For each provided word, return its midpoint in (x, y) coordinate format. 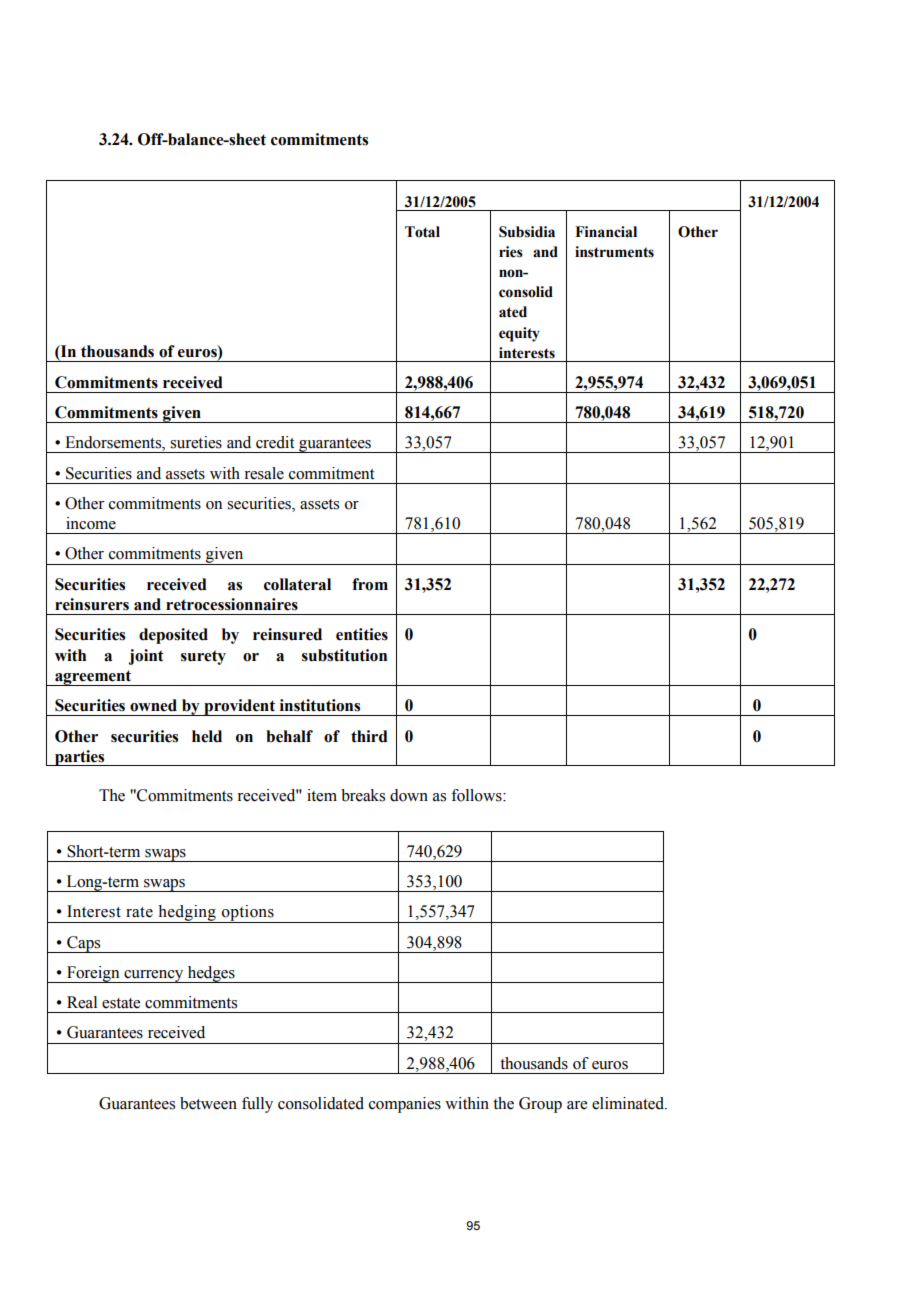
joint (146, 657)
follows (477, 795)
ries (511, 252)
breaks (363, 795)
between (208, 1103)
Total (422, 232)
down (409, 795)
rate (139, 912)
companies (405, 1105)
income (91, 523)
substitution (344, 655)
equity (519, 334)
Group (540, 1105)
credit (275, 442)
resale (264, 473)
